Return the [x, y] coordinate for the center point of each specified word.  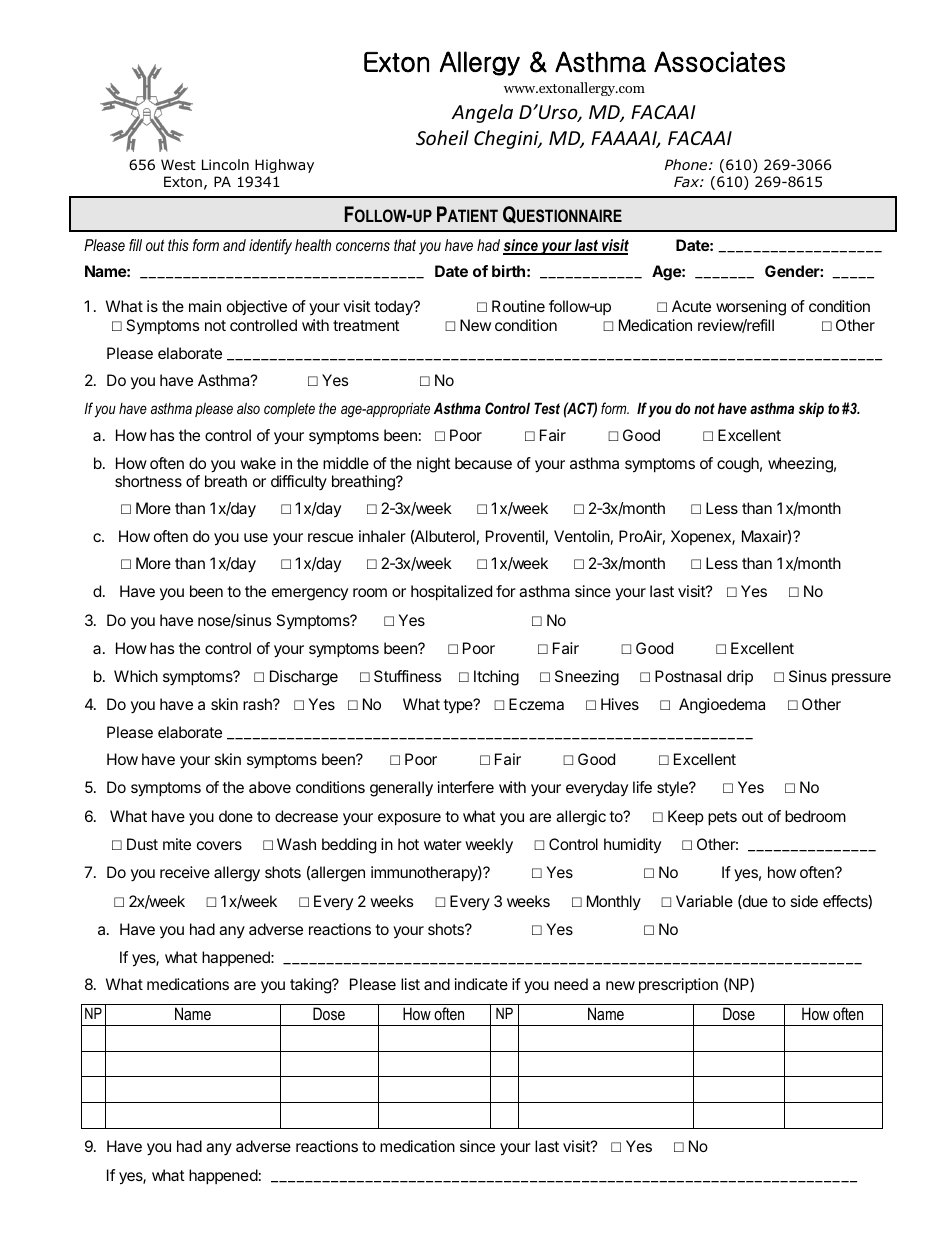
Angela [482, 113]
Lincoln [225, 164]
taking [311, 986]
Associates [719, 62]
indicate [481, 984]
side [804, 901]
